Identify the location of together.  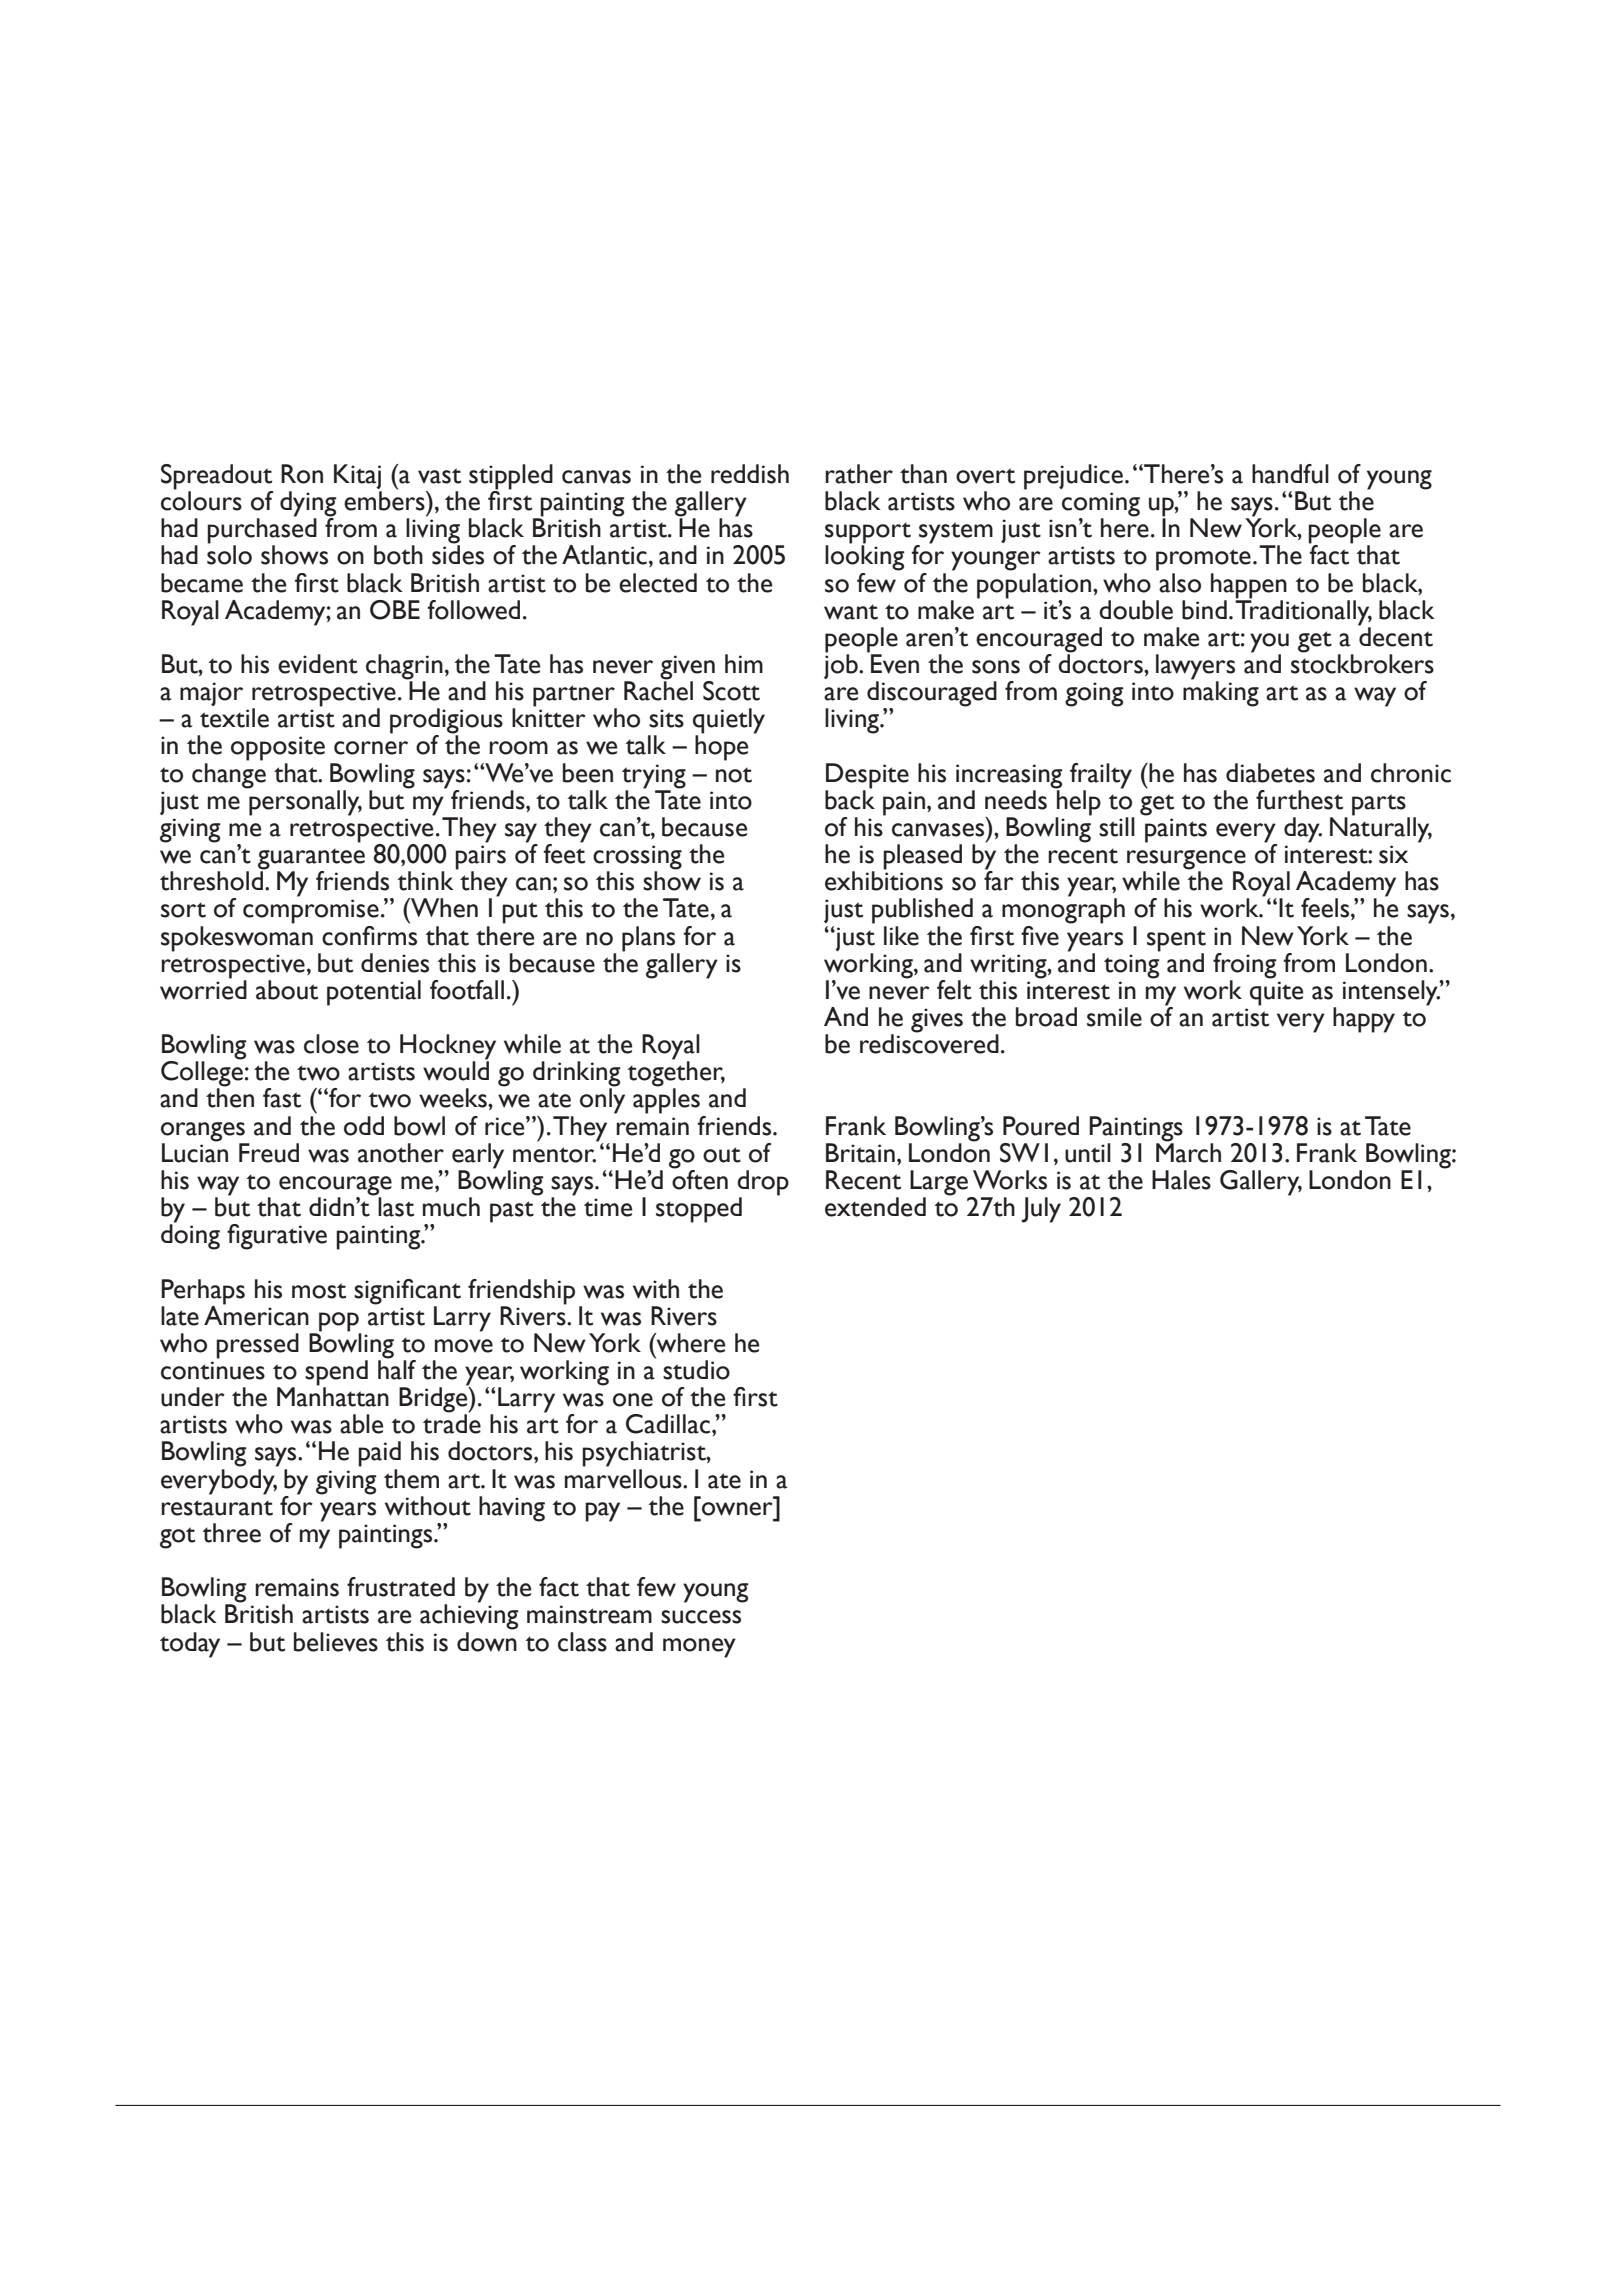
(676, 1074).
